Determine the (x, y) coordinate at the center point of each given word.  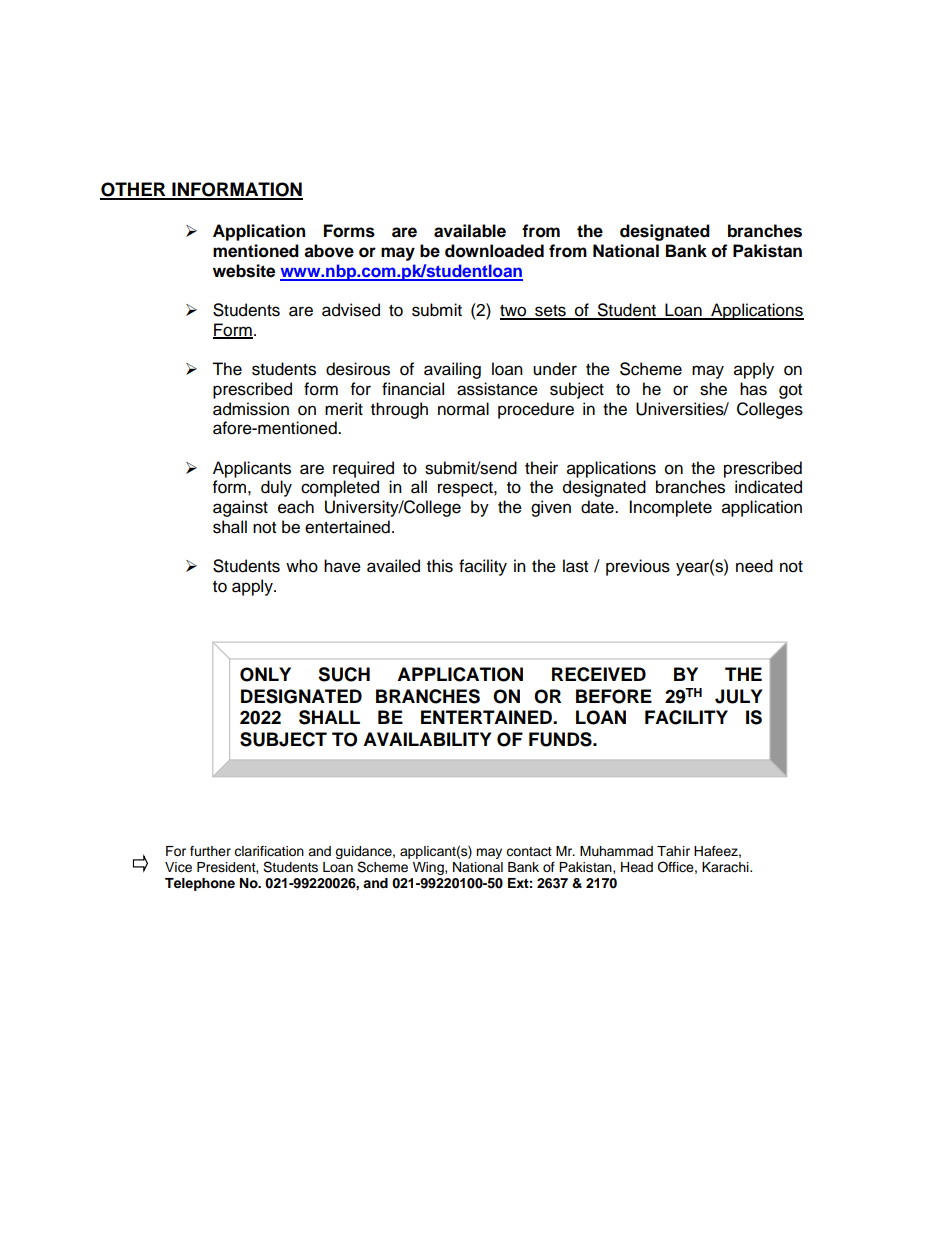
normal (463, 409)
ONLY (265, 674)
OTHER (134, 190)
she (713, 389)
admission (251, 409)
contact (529, 852)
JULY (738, 696)
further (210, 851)
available (470, 231)
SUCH (344, 674)
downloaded (494, 251)
